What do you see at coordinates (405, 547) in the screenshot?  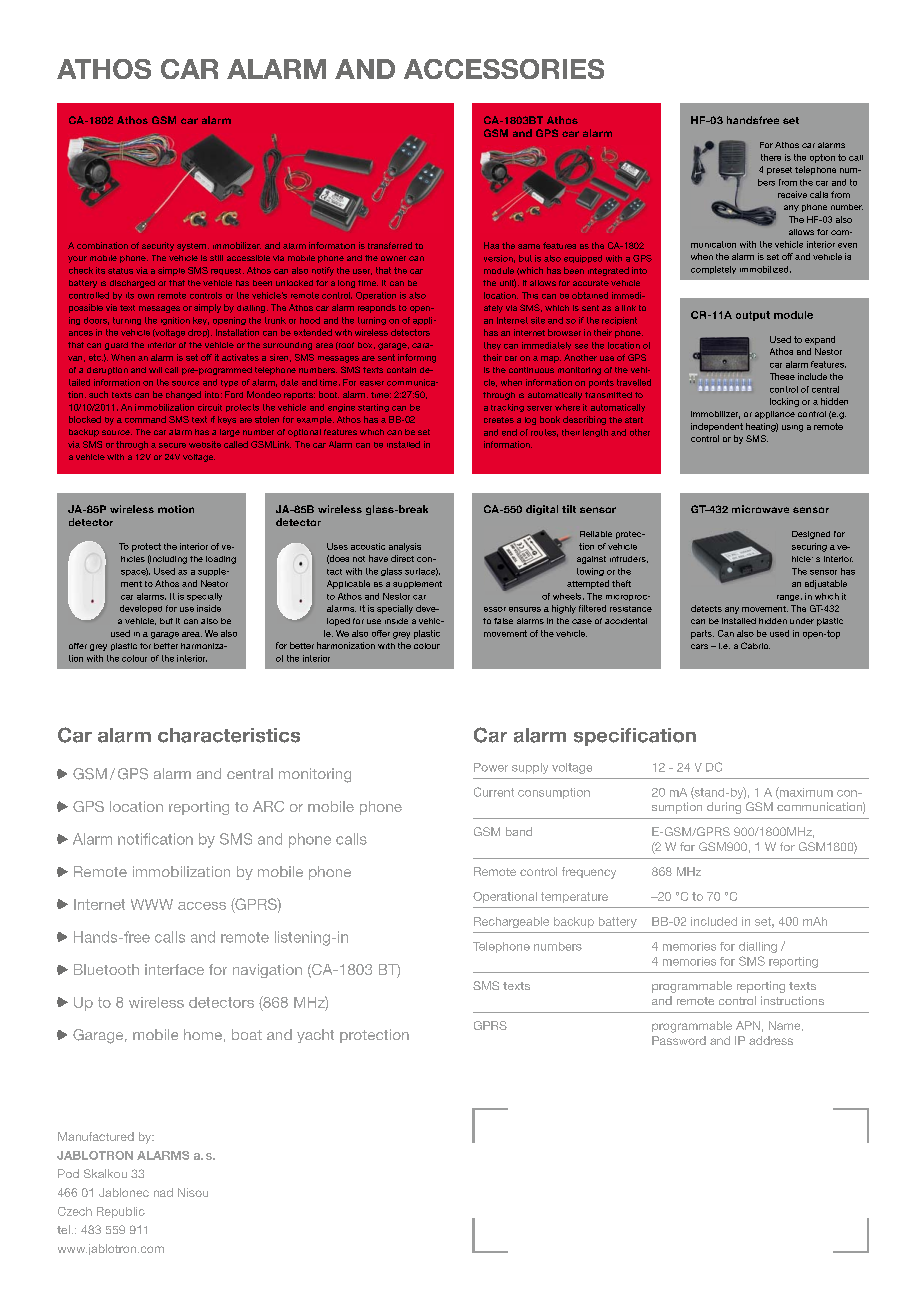 I see `analysis` at bounding box center [405, 547].
